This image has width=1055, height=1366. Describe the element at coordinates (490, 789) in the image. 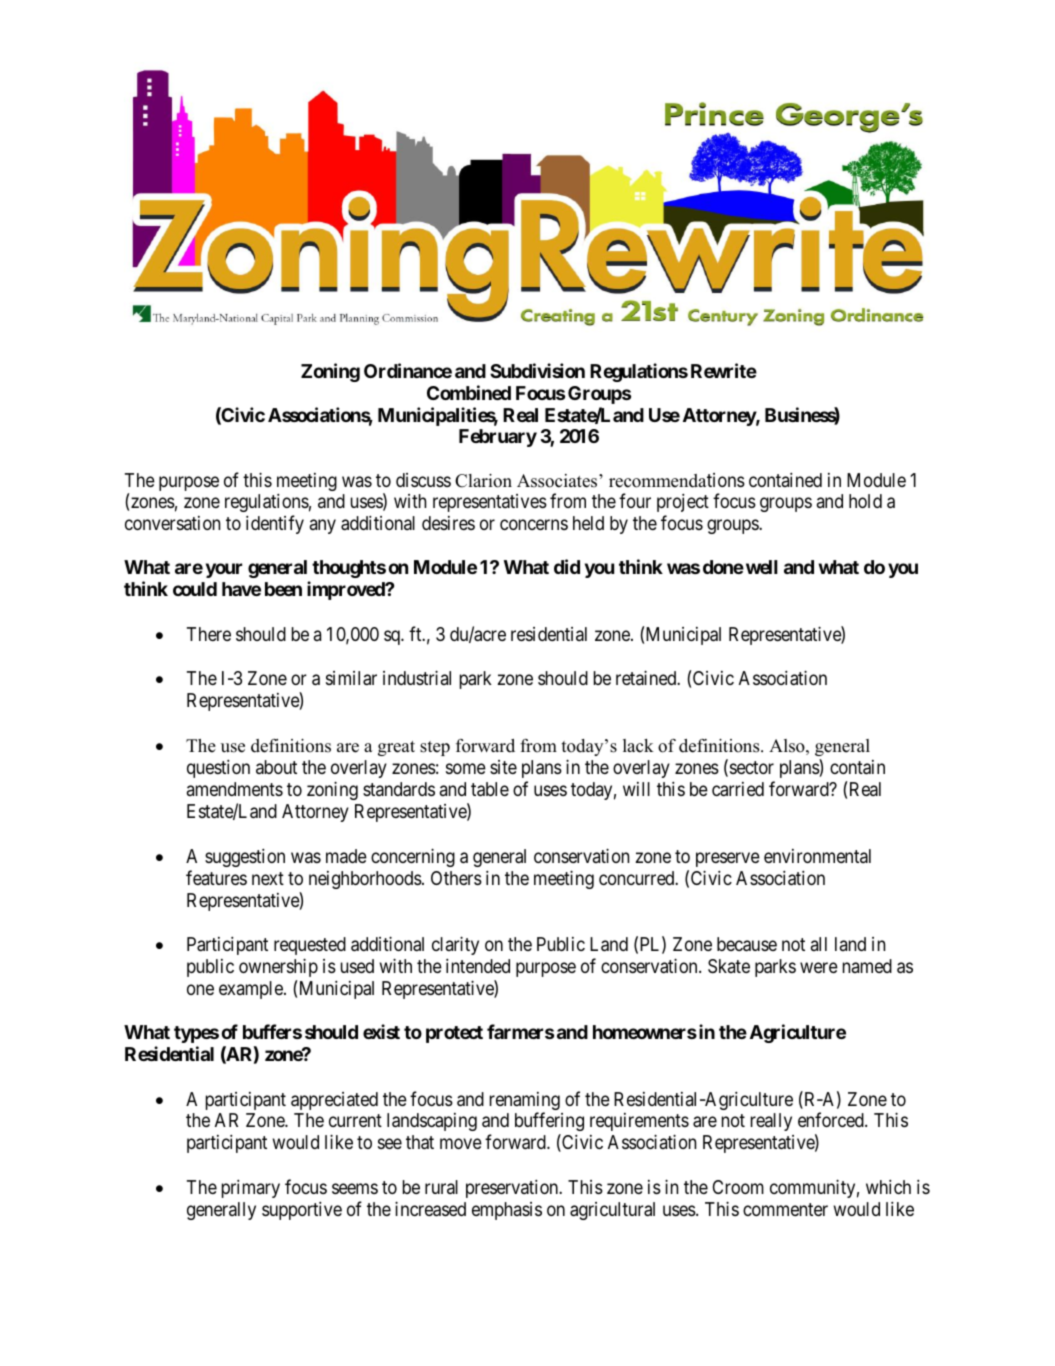

I see `table` at that location.
